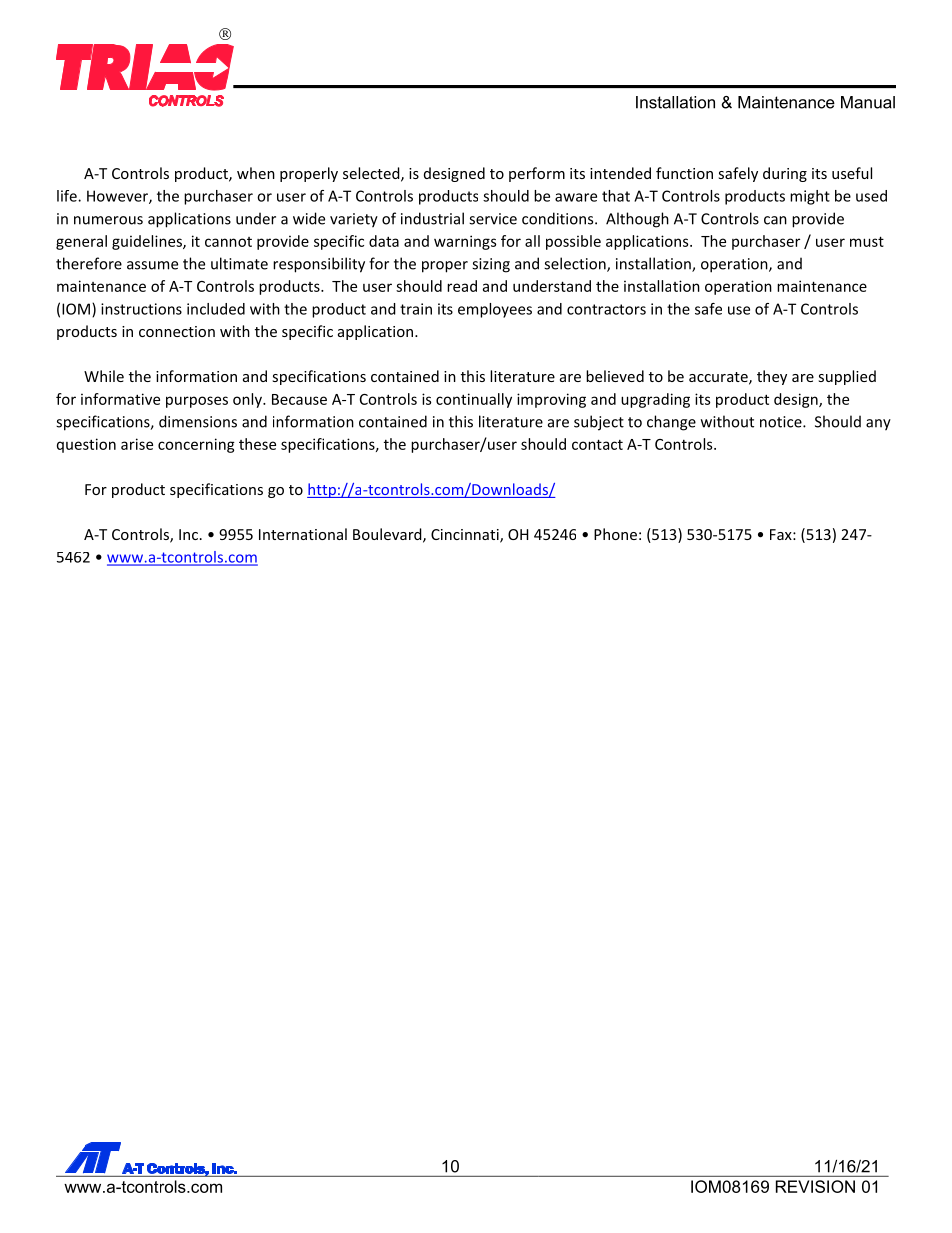 This document has width=952, height=1233. Describe the element at coordinates (785, 174) in the document. I see `during` at that location.
